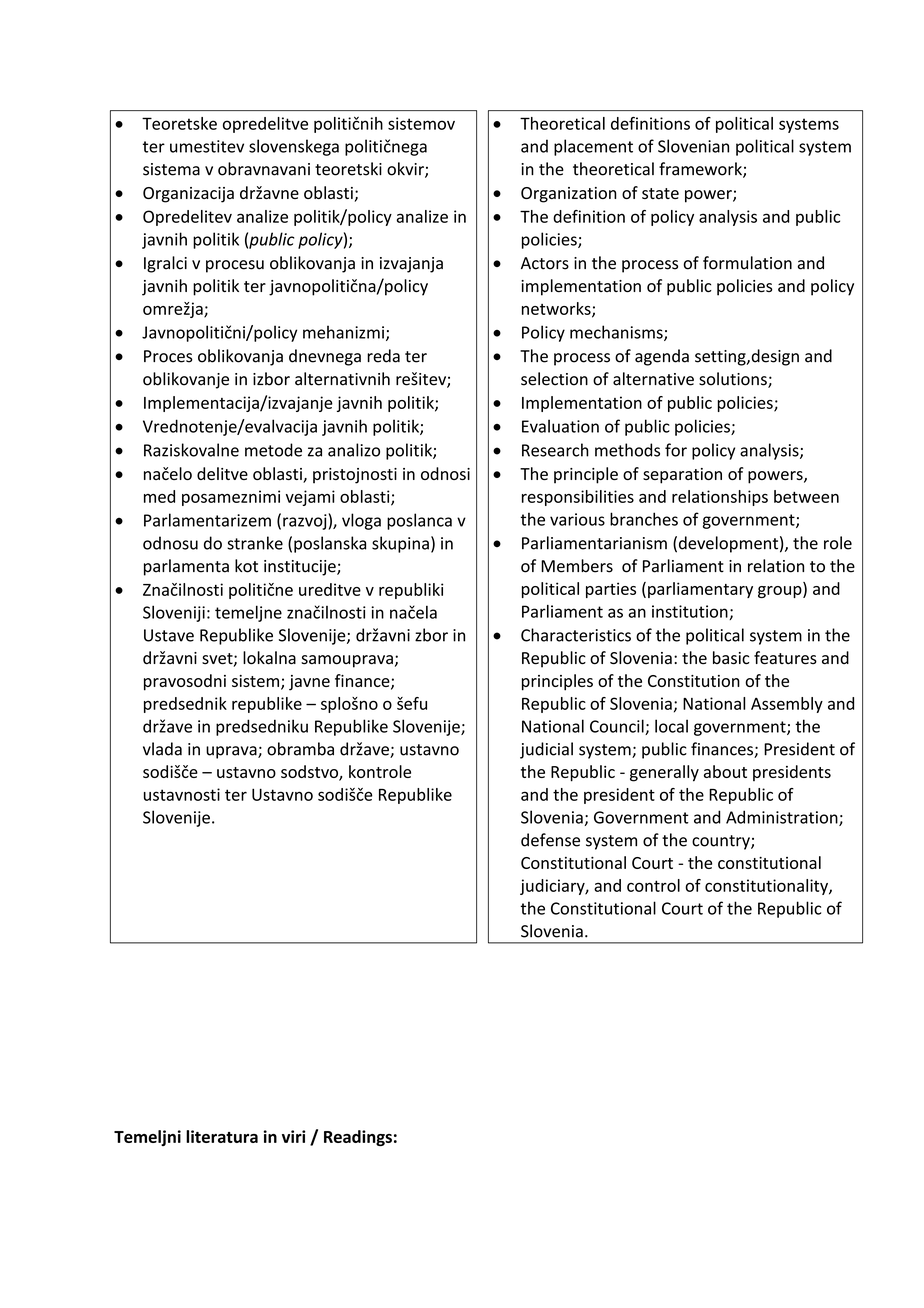  Describe the element at coordinates (555, 450) in the page. I see `Research` at that location.
